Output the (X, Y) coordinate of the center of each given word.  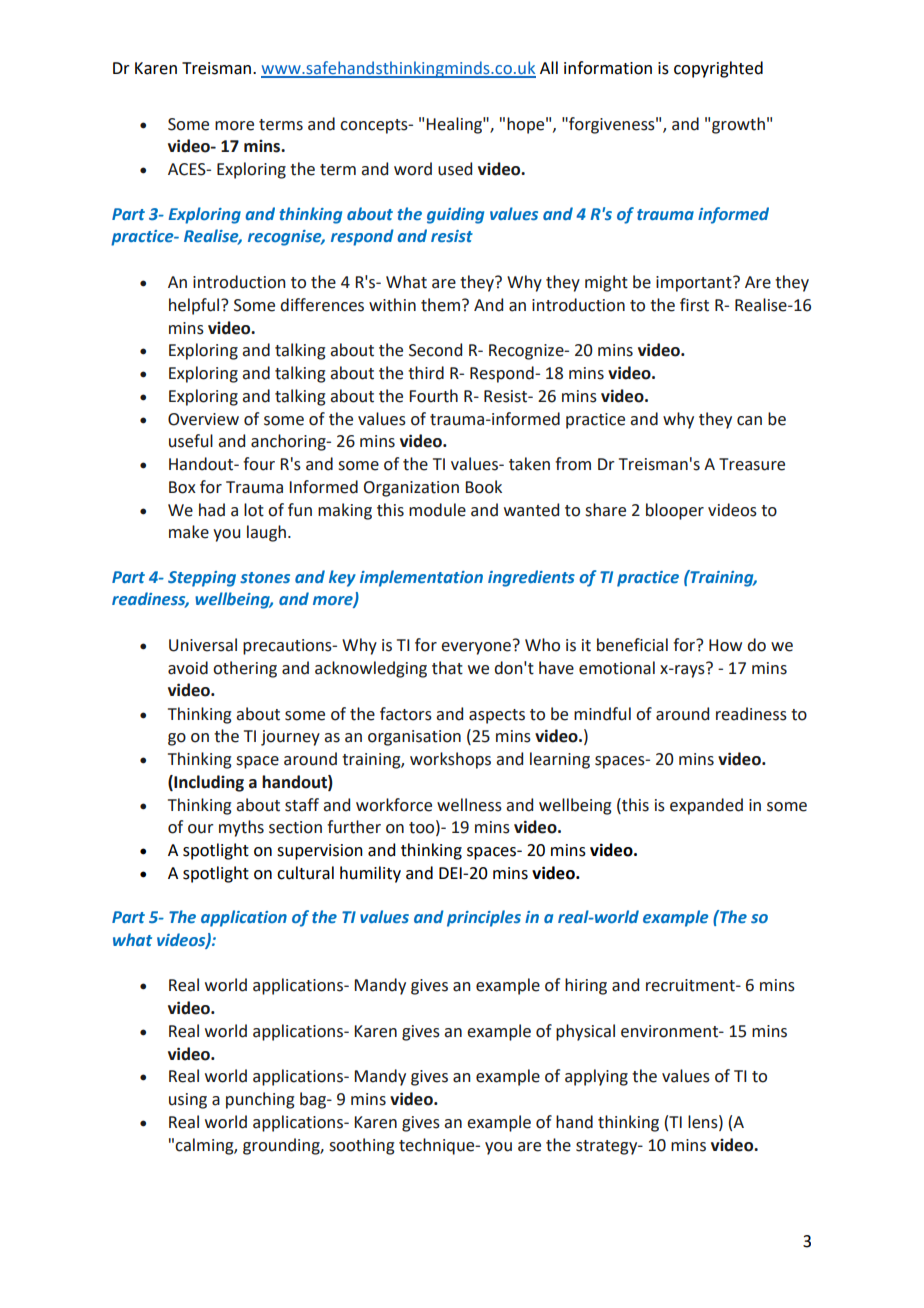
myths (241, 828)
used (455, 169)
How (725, 645)
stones (265, 577)
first (694, 305)
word (413, 169)
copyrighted (718, 69)
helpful (195, 306)
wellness (469, 805)
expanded (706, 806)
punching (260, 1100)
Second (435, 350)
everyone (477, 647)
